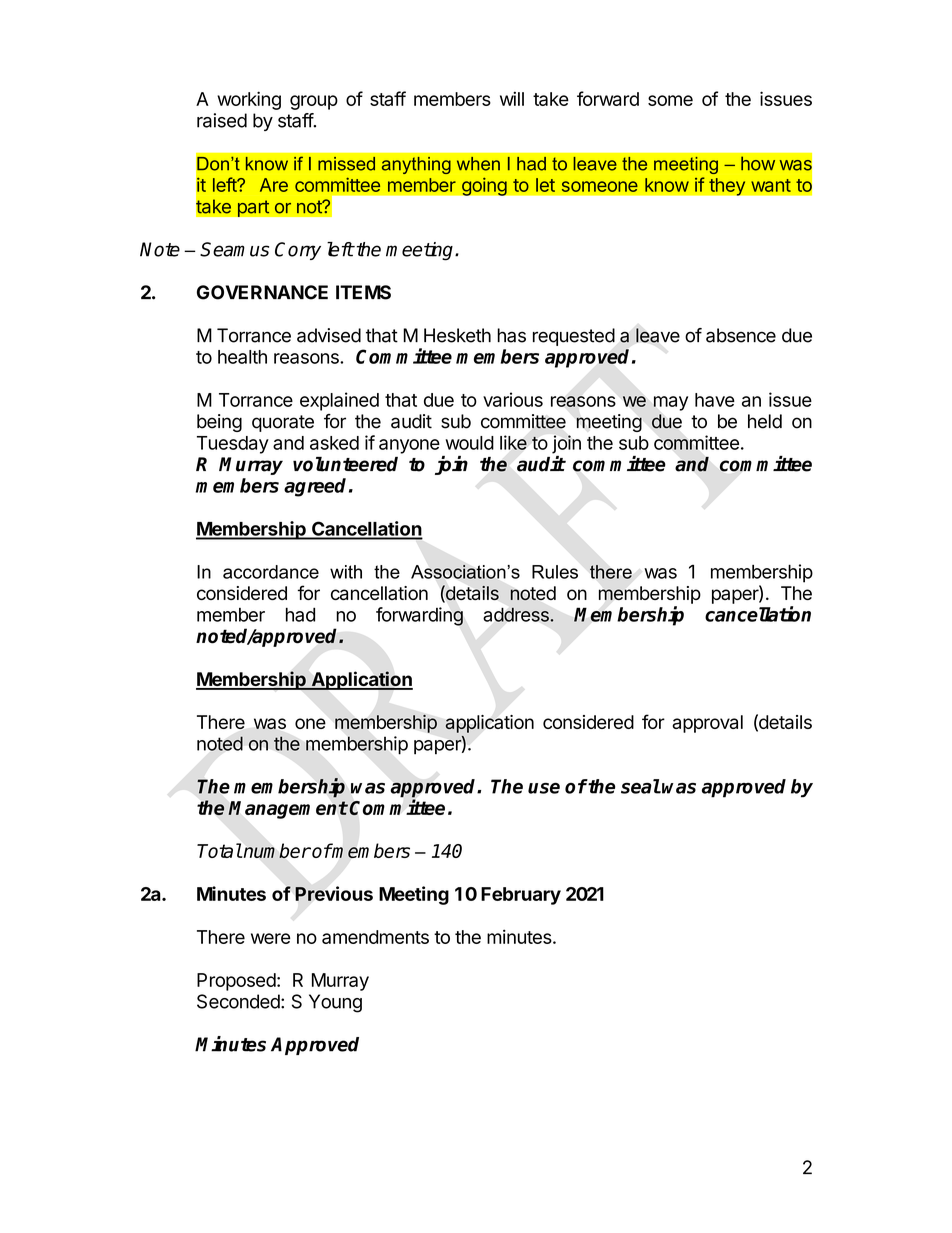  I want to click on group, so click(314, 102).
